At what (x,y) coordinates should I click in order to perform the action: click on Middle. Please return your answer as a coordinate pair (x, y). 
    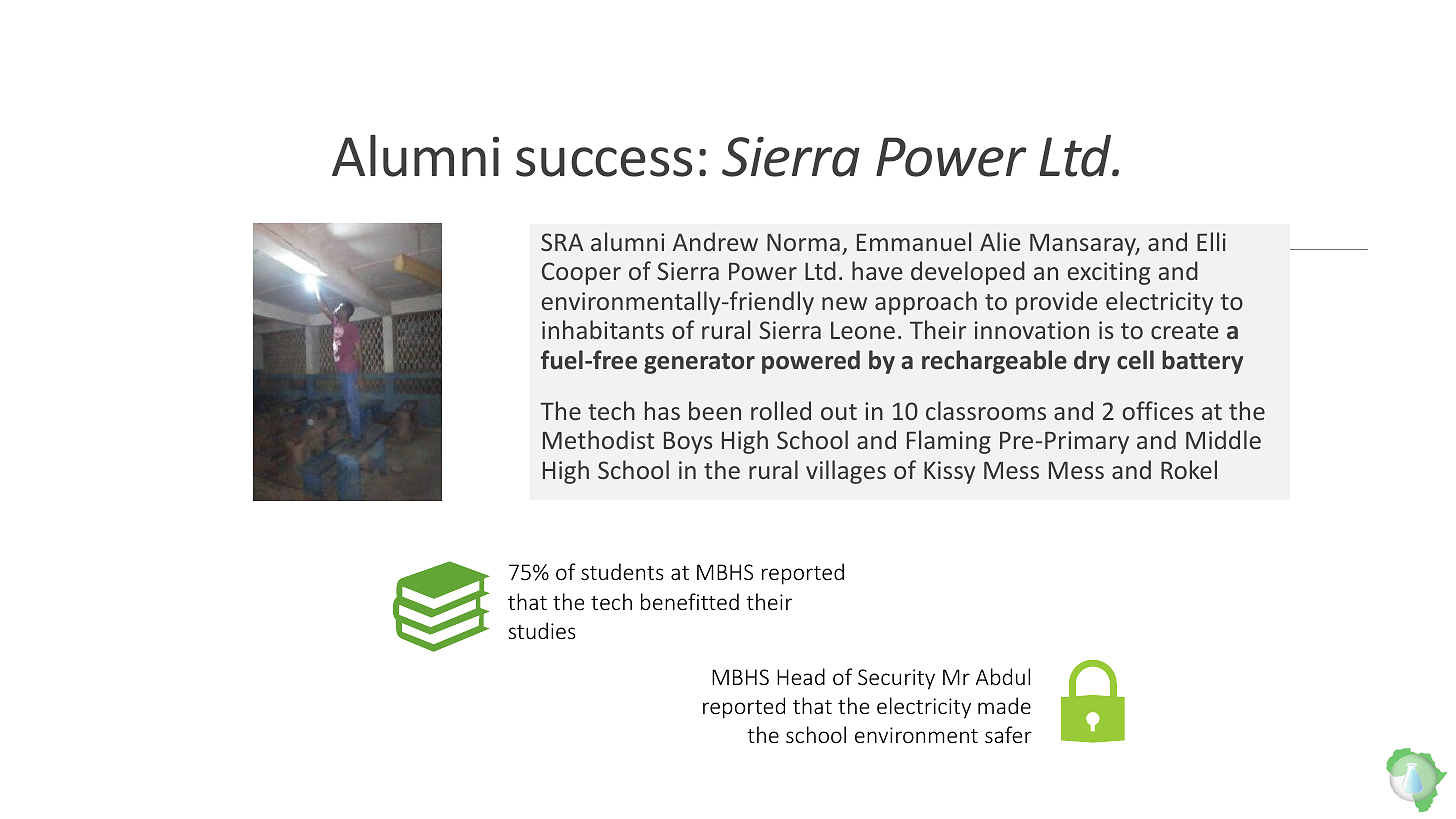
    Looking at the image, I should click on (1223, 439).
